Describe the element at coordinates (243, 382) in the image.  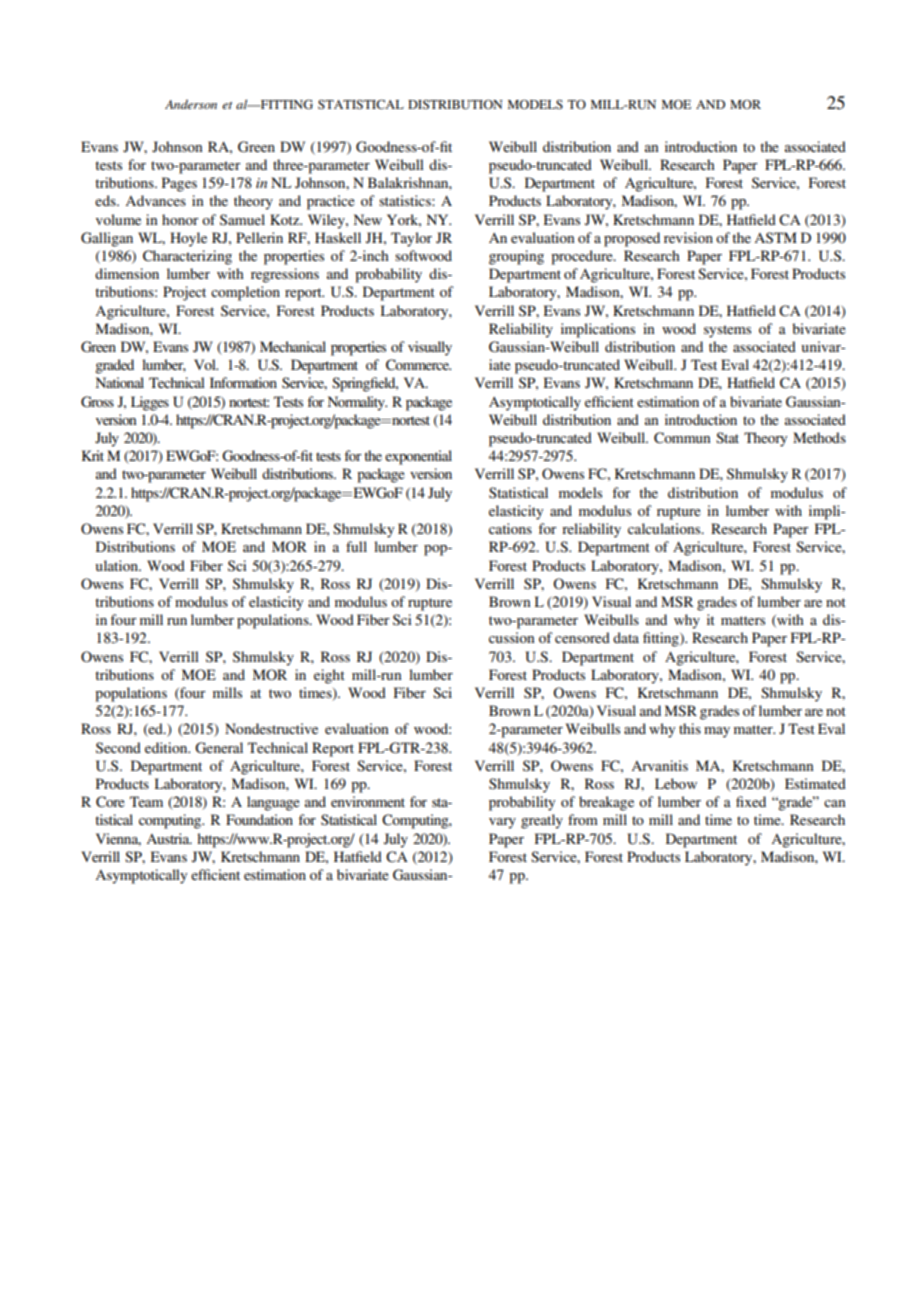
I see `Information` at that location.
